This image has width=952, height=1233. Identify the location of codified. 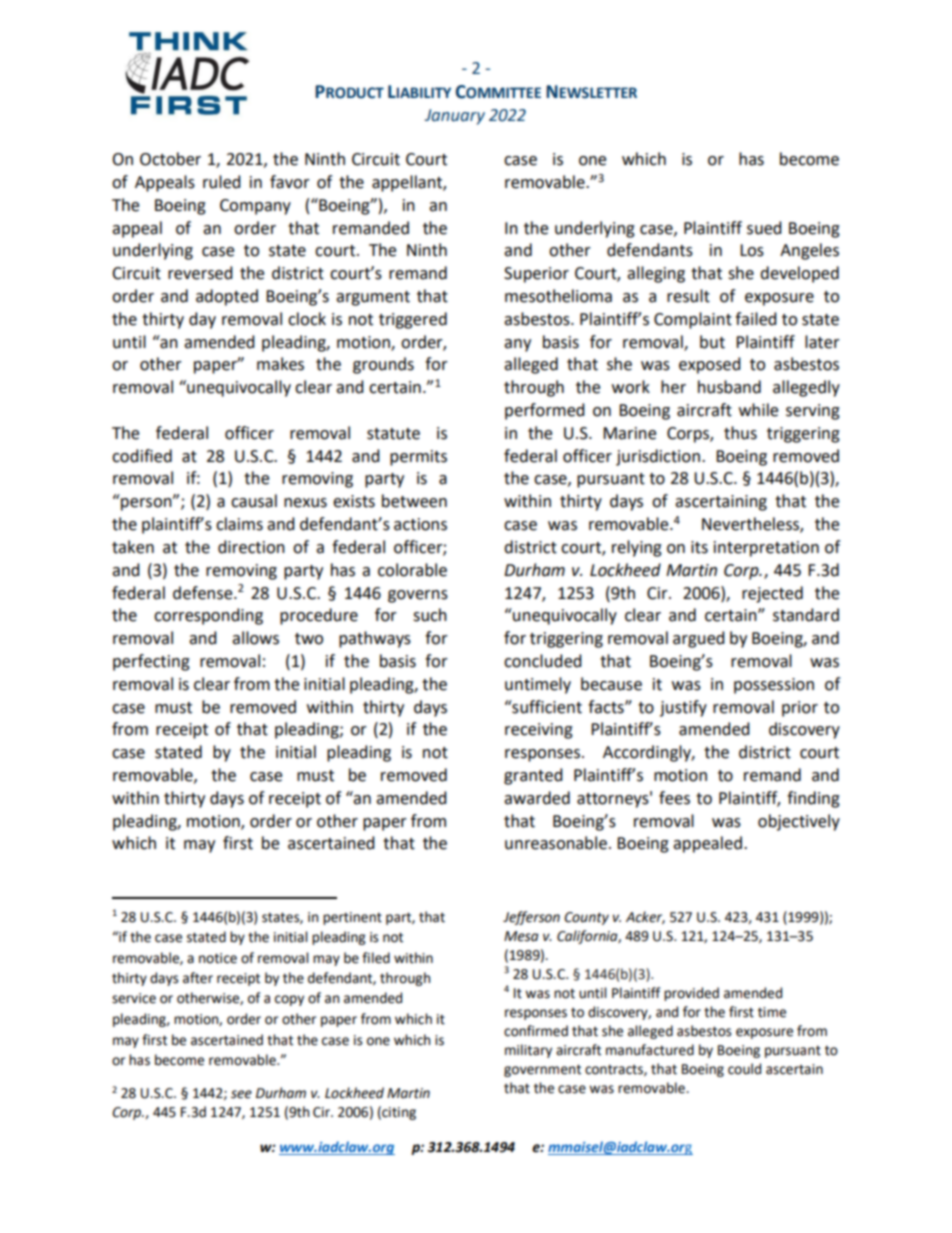
(142, 456).
